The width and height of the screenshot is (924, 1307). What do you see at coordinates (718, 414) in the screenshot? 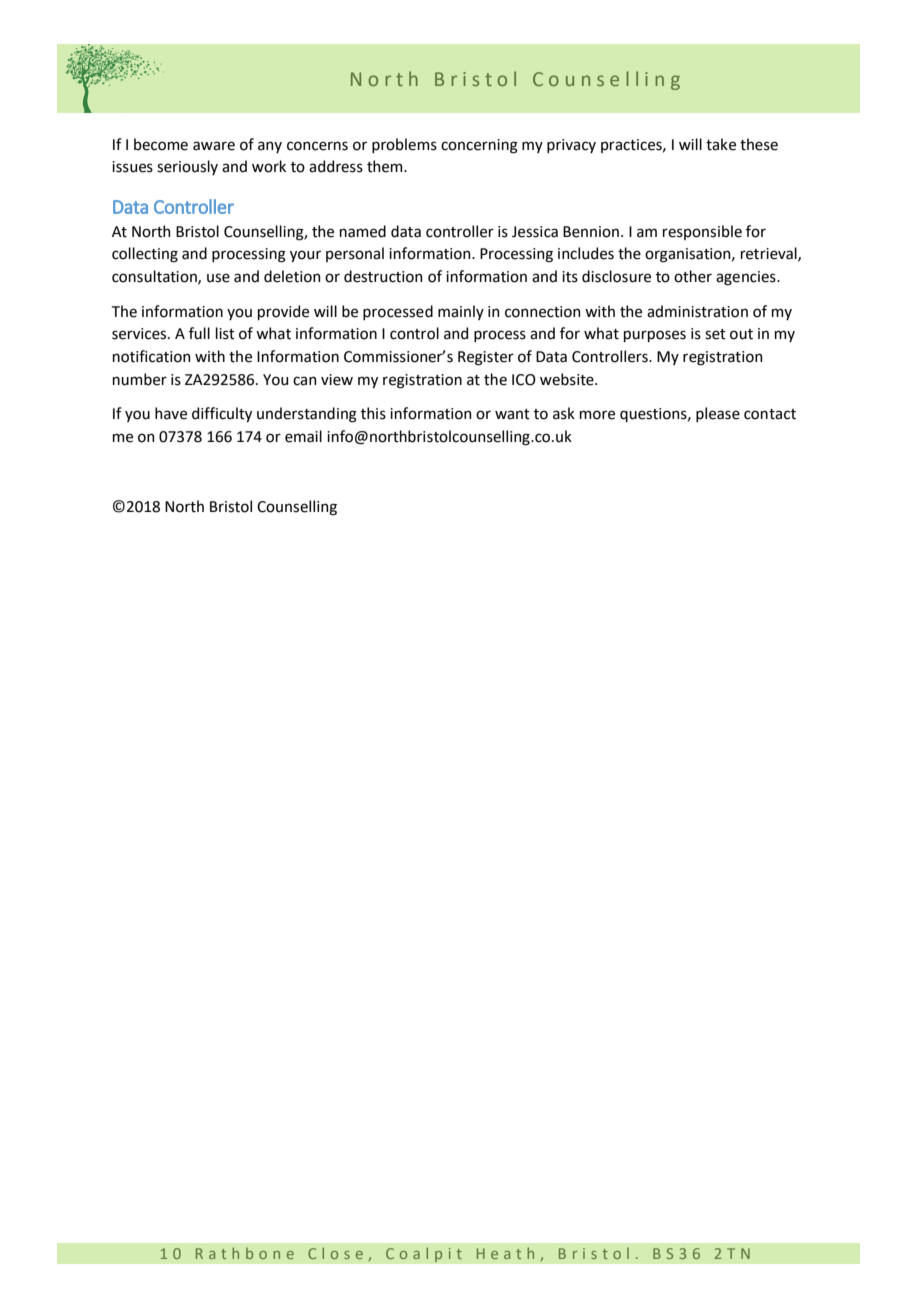
I see `please` at bounding box center [718, 414].
